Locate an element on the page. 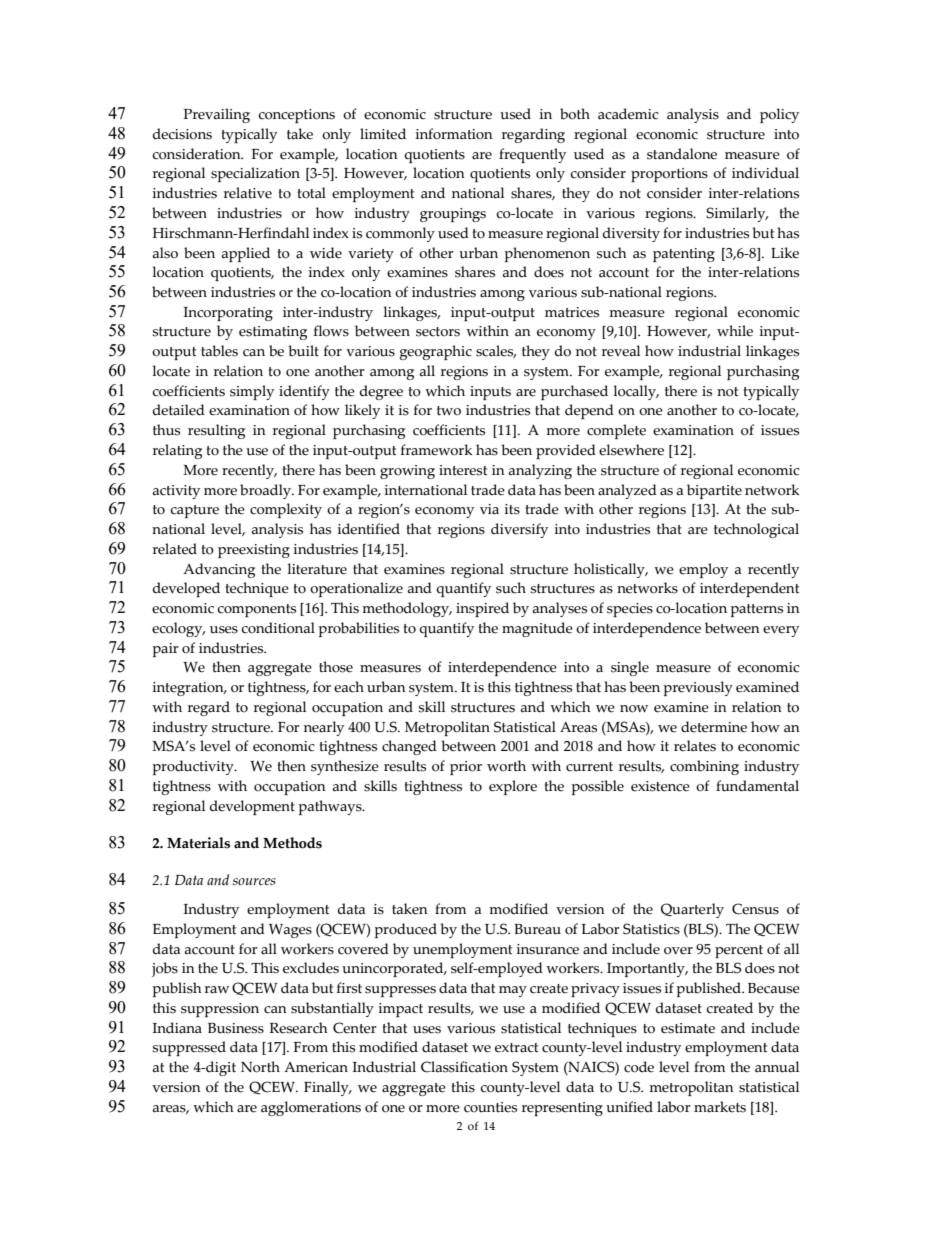 The width and height of the document is (952, 1233). patterns is located at coordinates (756, 610).
